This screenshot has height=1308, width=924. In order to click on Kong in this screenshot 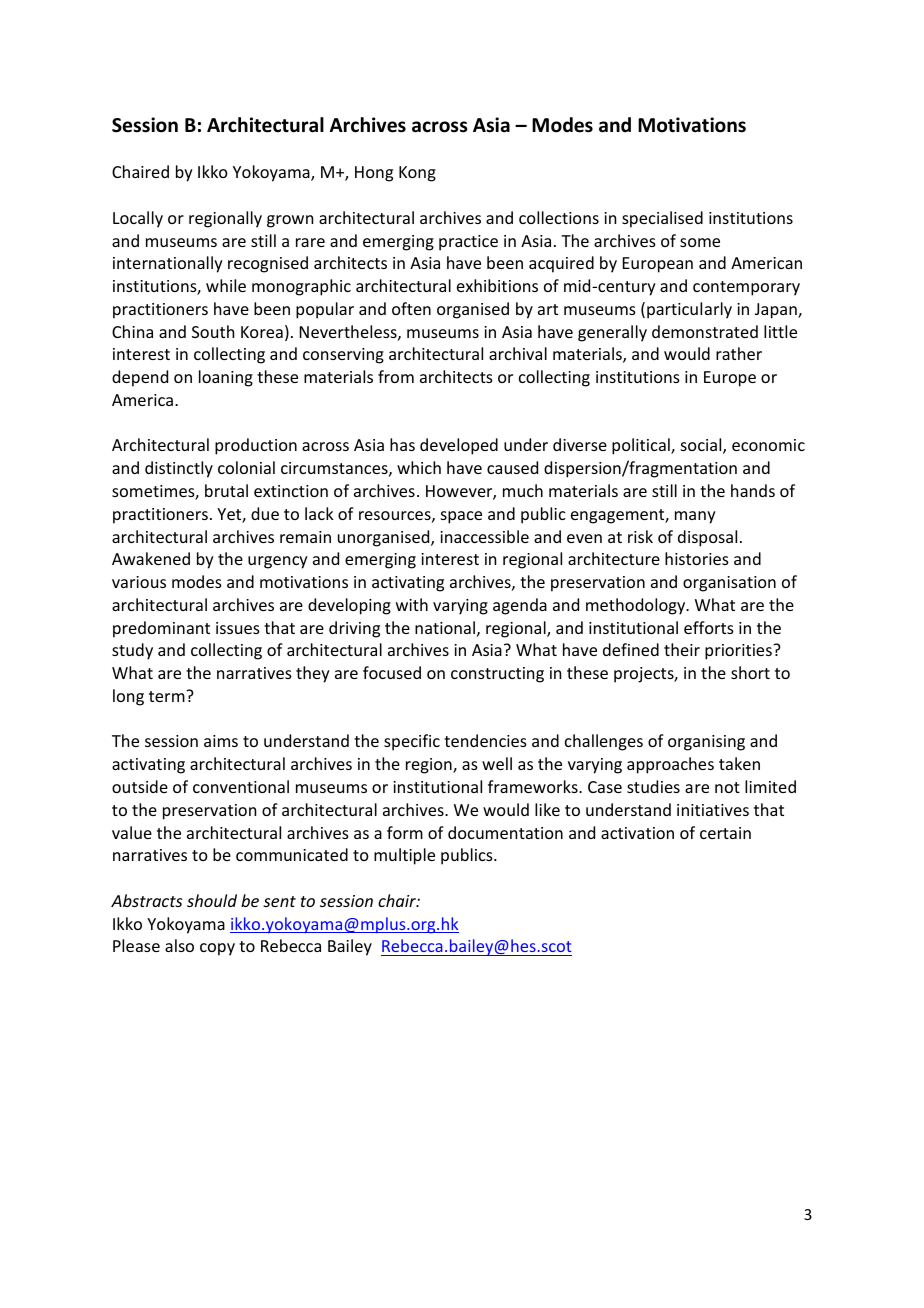, I will do `click(417, 174)`.
